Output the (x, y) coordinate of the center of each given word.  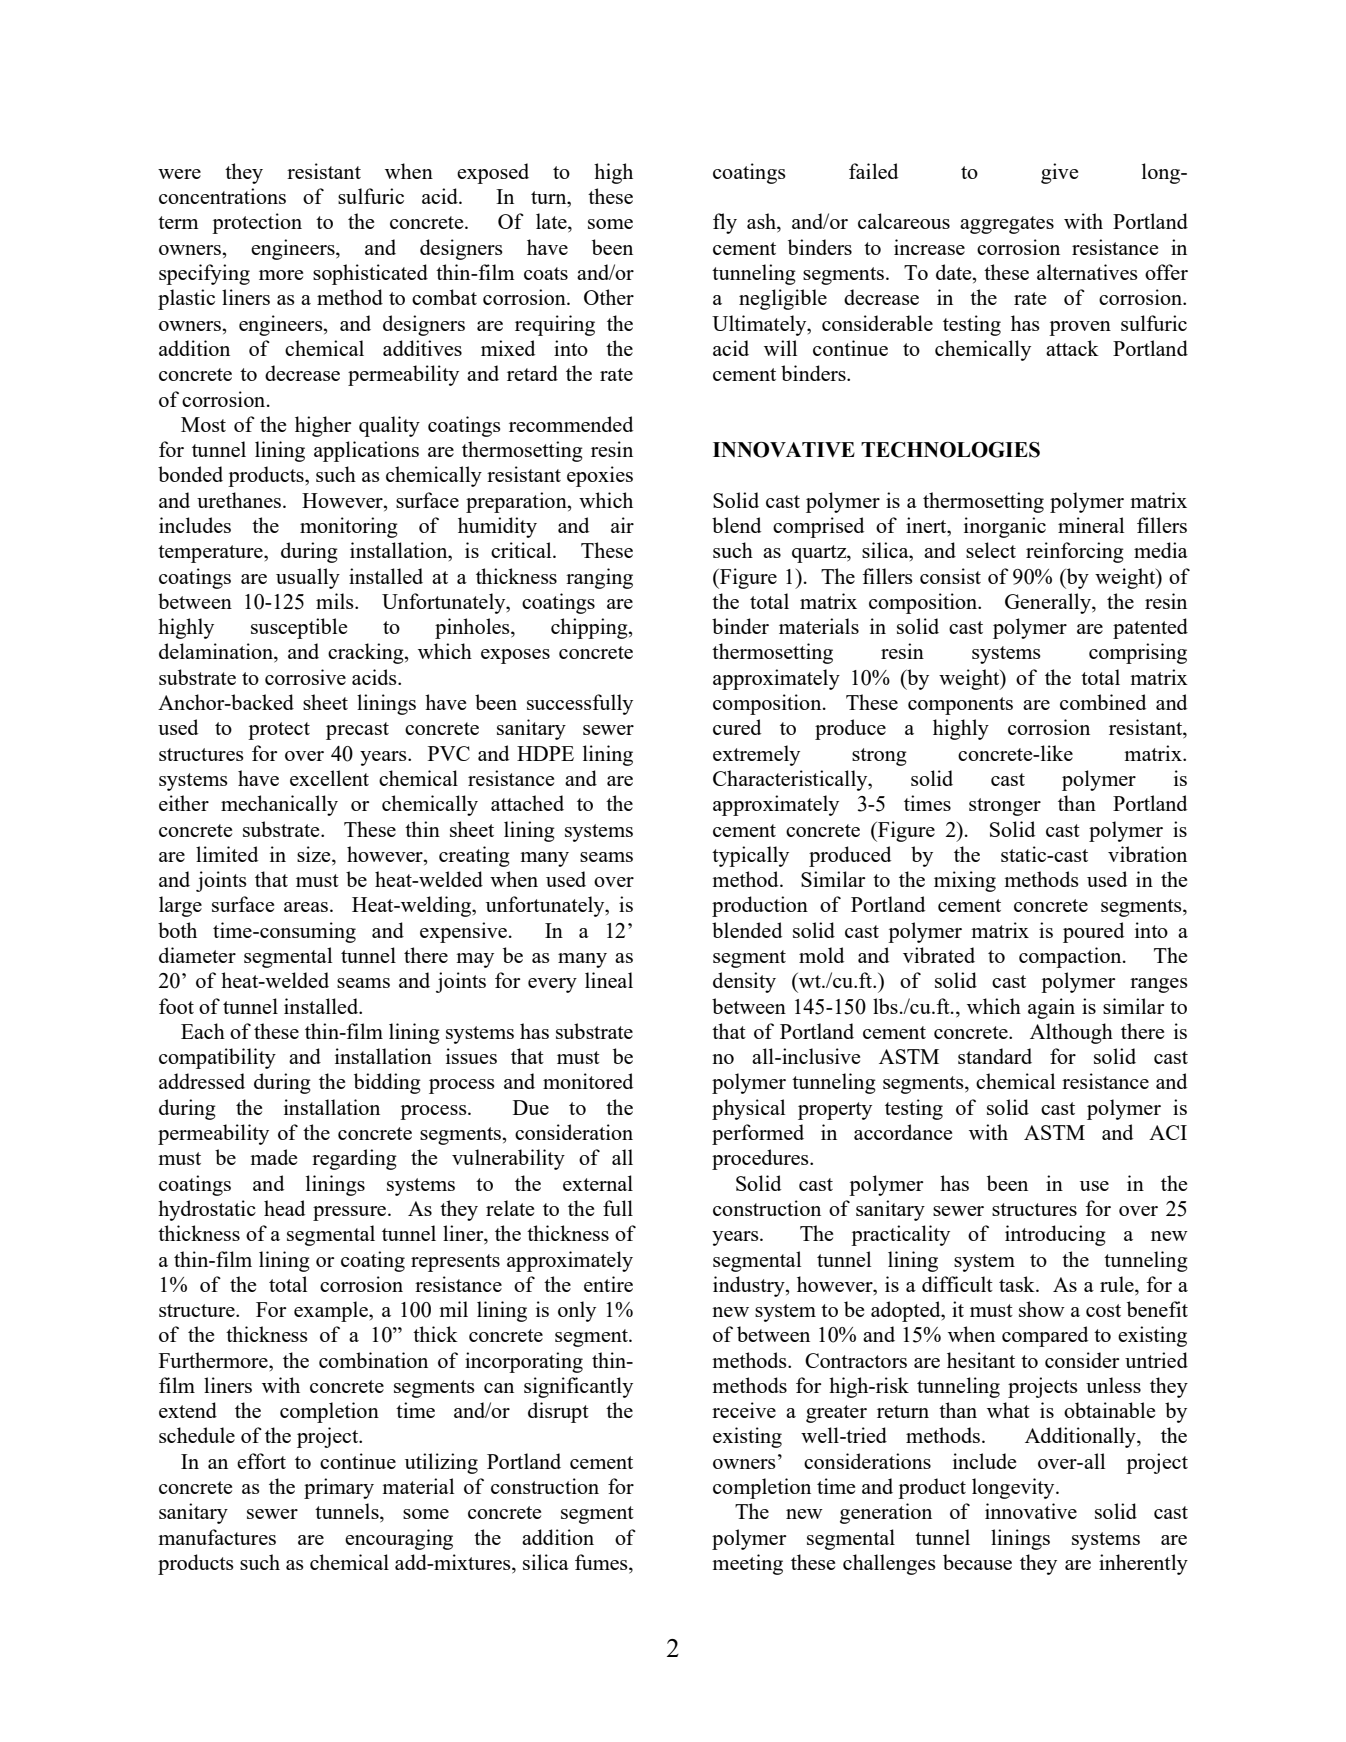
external (598, 1183)
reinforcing (1075, 552)
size (315, 855)
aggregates (1007, 225)
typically (750, 856)
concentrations (222, 196)
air (622, 525)
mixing (965, 881)
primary (339, 1488)
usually (308, 578)
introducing (1055, 1235)
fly (725, 223)
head (284, 1208)
